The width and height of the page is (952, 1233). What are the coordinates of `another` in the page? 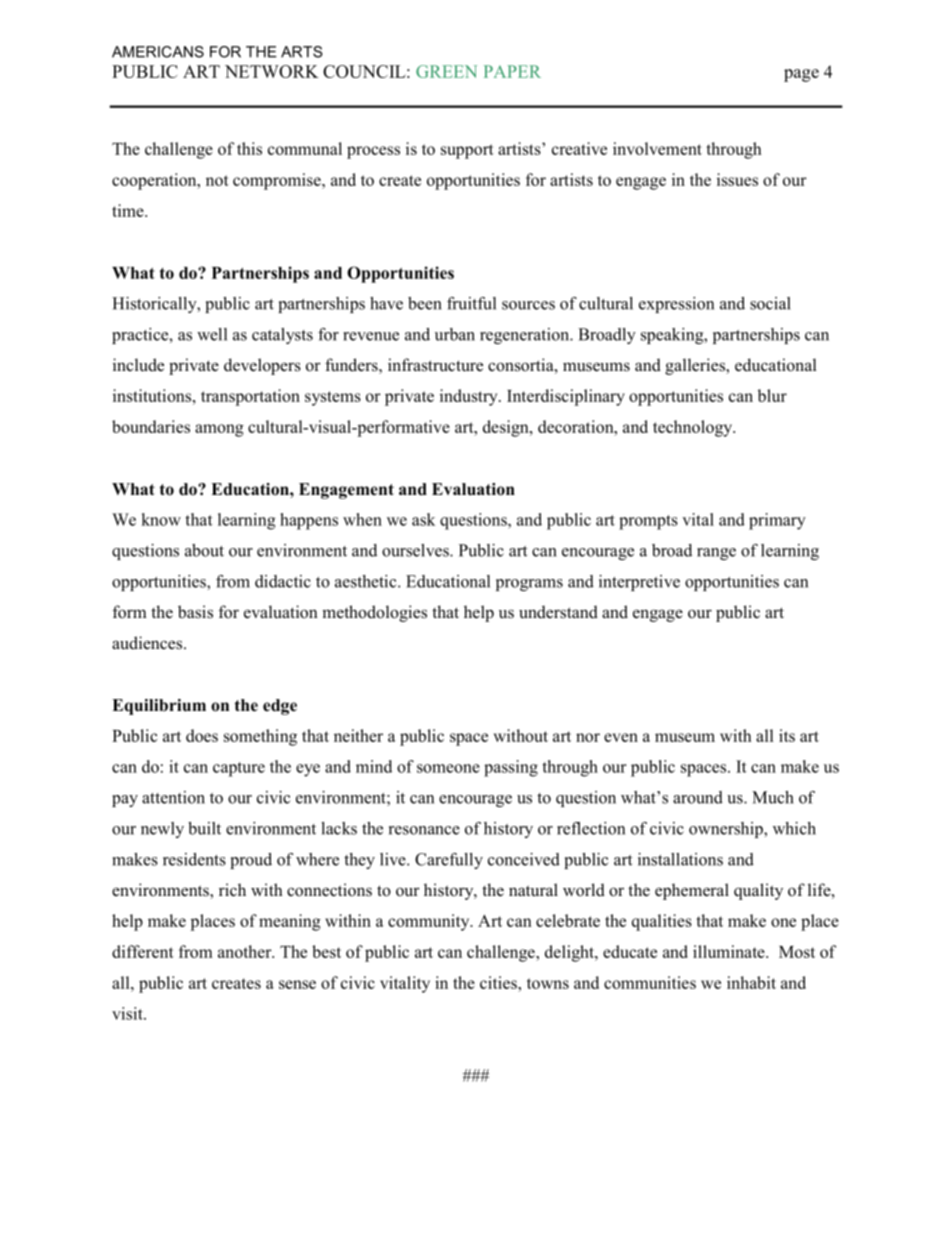 It's located at (246, 951).
